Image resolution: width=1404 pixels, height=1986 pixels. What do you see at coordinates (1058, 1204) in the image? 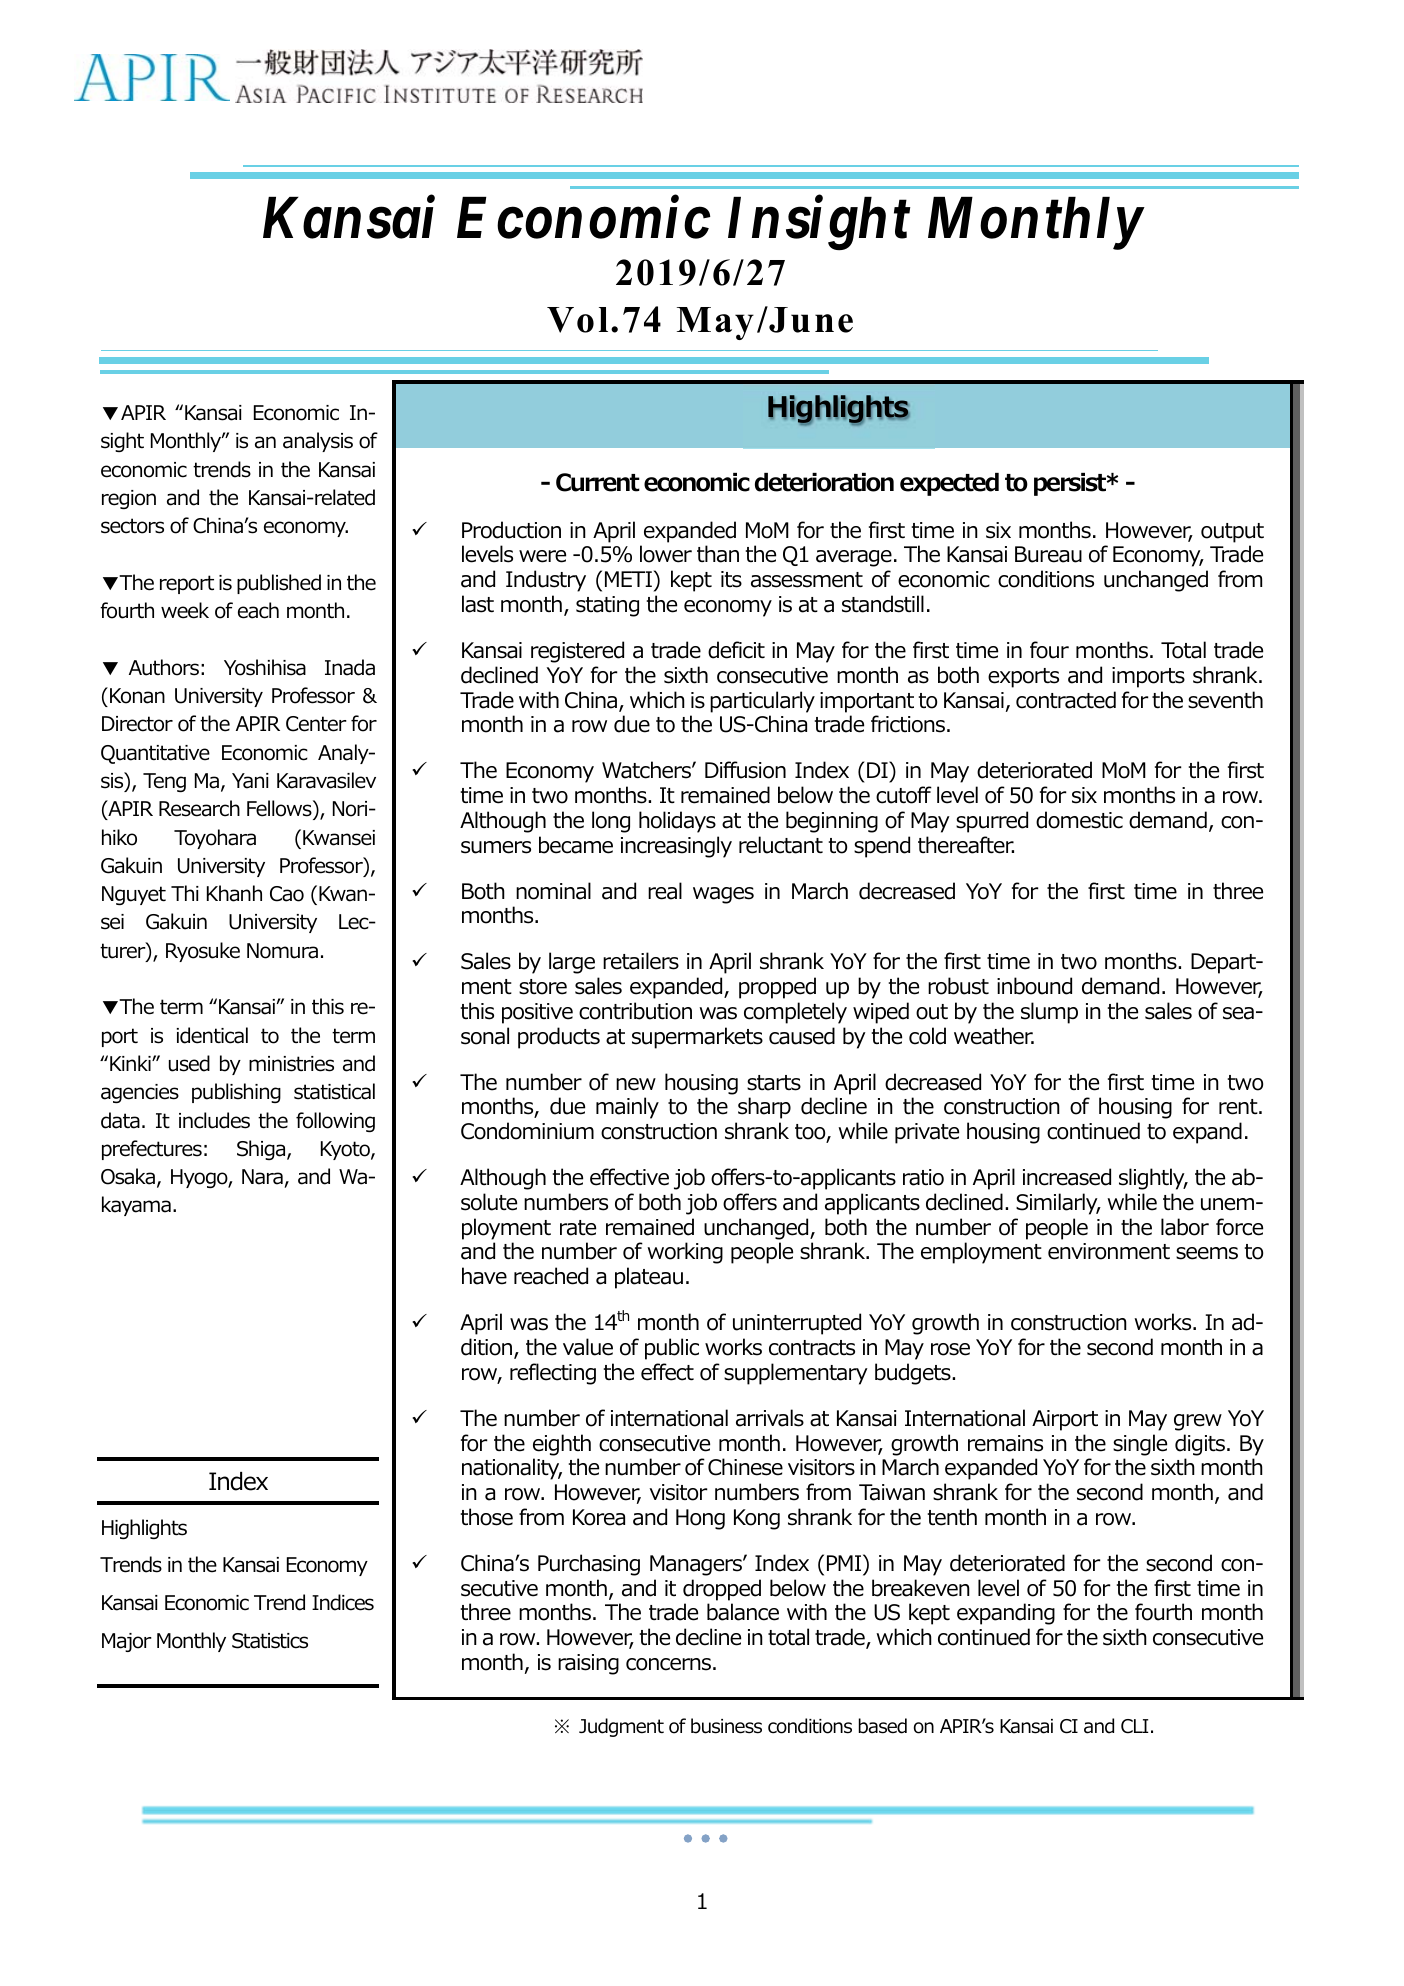
I see `Similarly` at bounding box center [1058, 1204].
